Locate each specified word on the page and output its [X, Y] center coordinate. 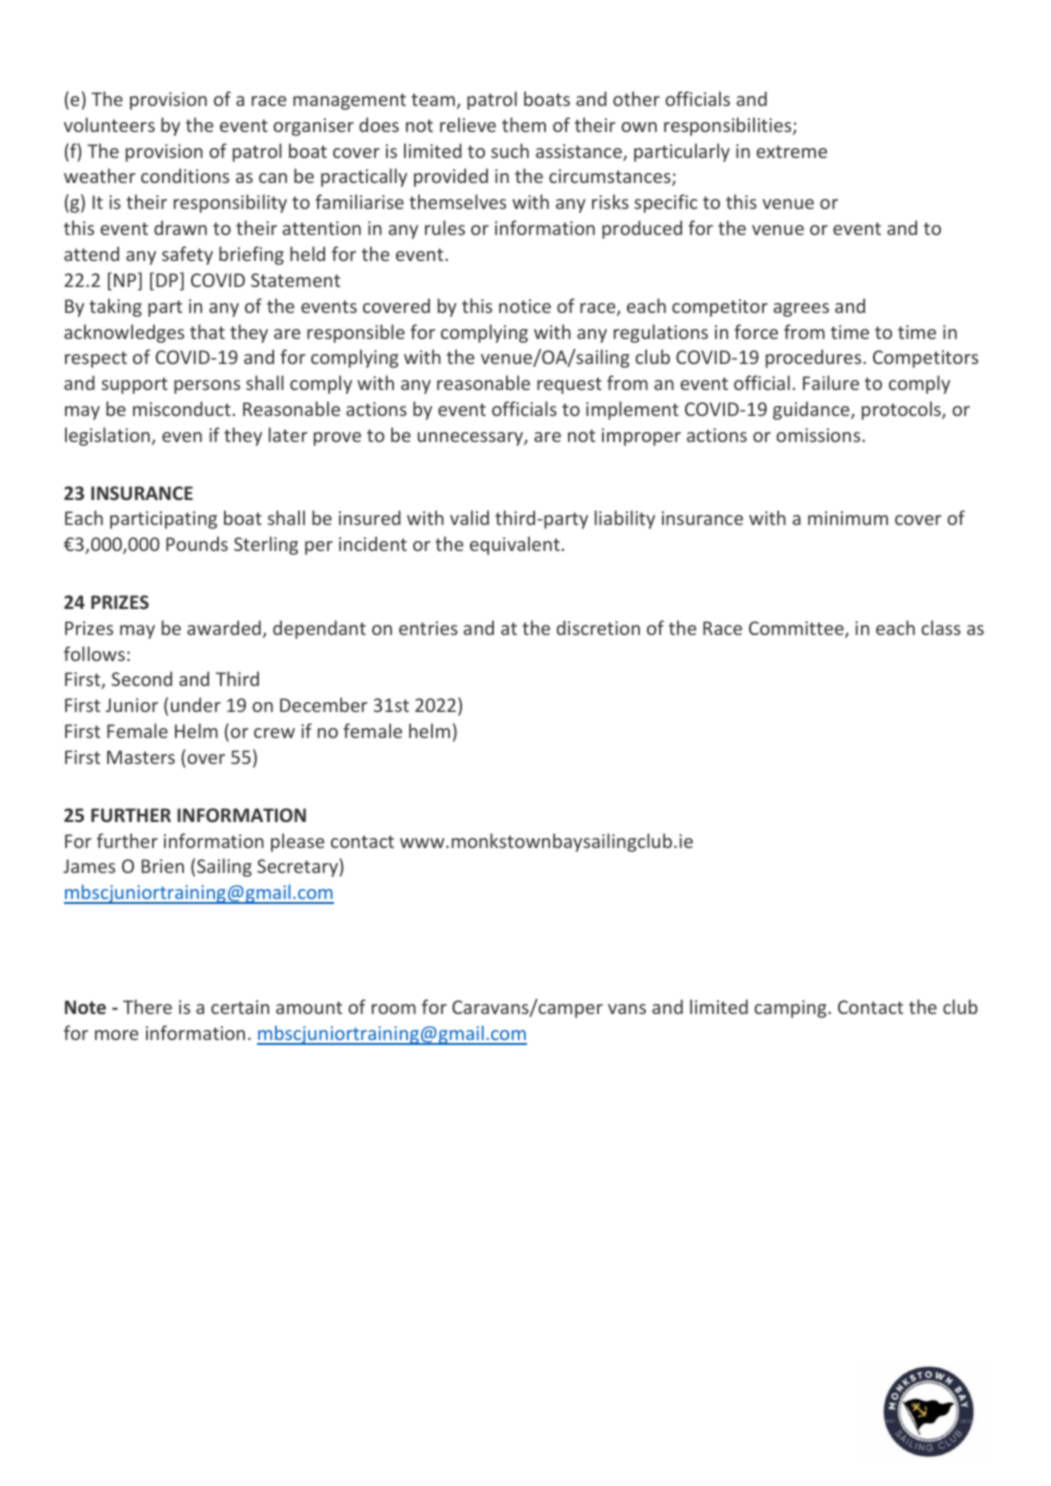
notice [525, 306]
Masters [141, 757]
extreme [791, 151]
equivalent [515, 545]
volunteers [109, 124]
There [147, 1006]
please [297, 842]
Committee [797, 629]
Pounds [197, 543]
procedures [815, 358]
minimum [848, 518]
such [510, 150]
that [207, 331]
